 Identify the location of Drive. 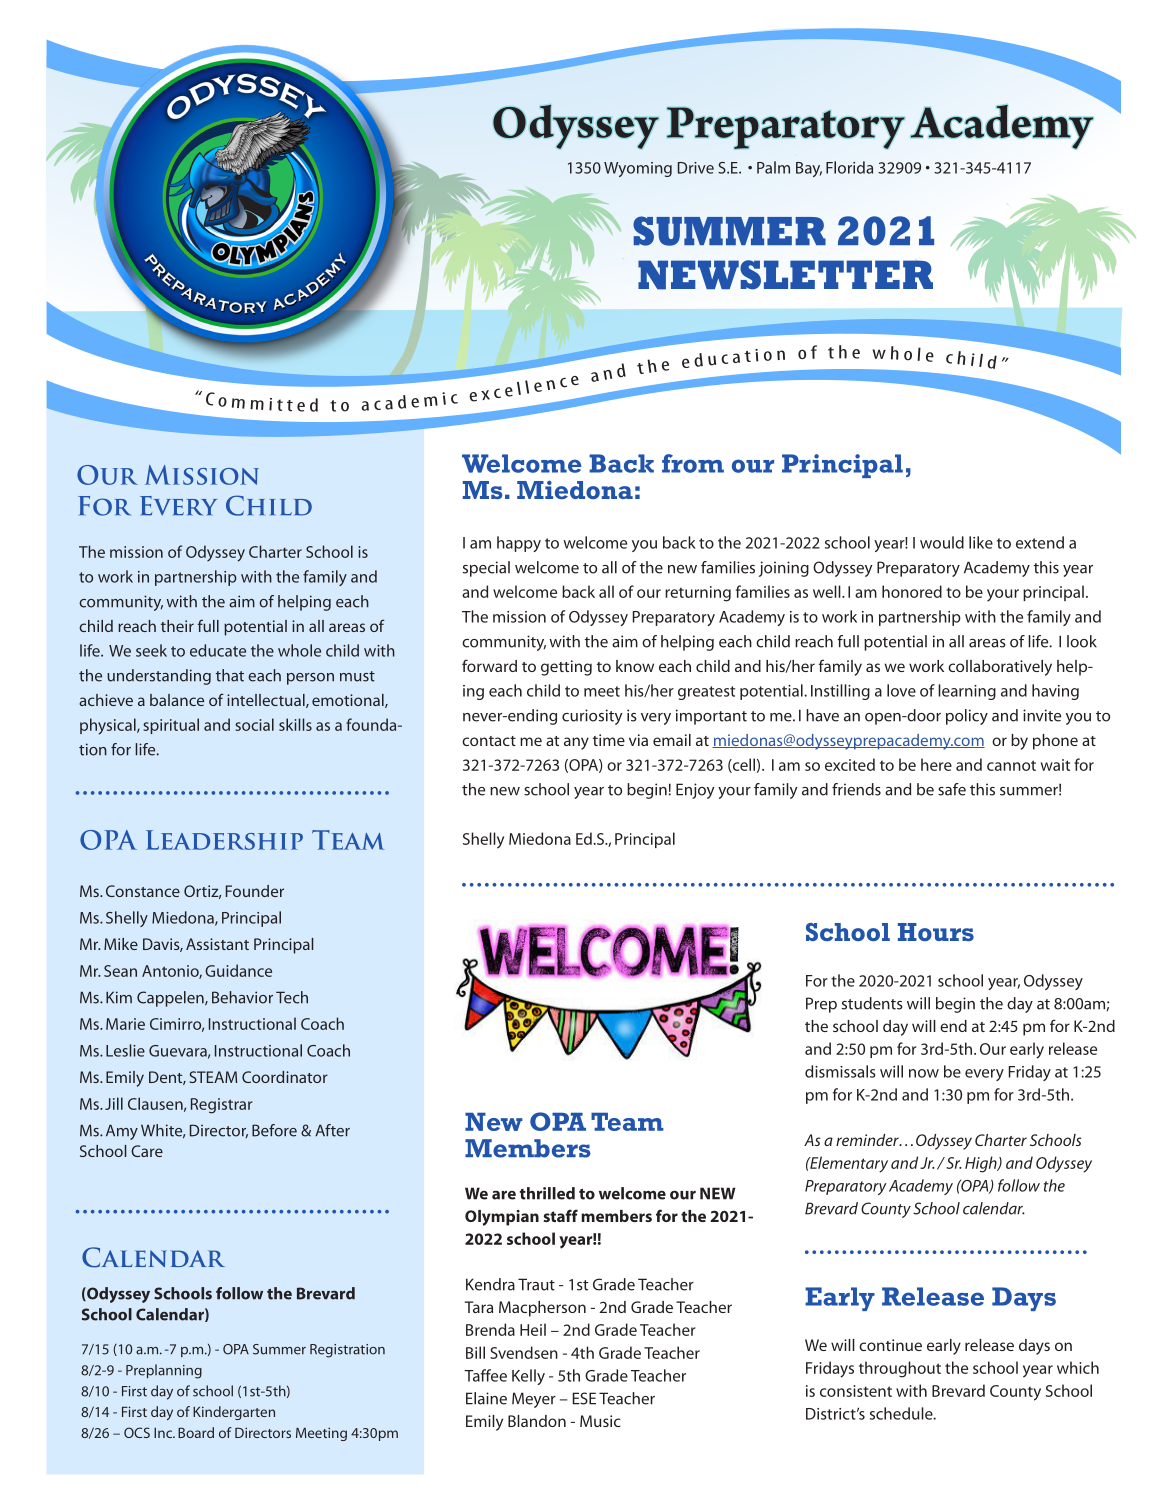
(696, 168).
